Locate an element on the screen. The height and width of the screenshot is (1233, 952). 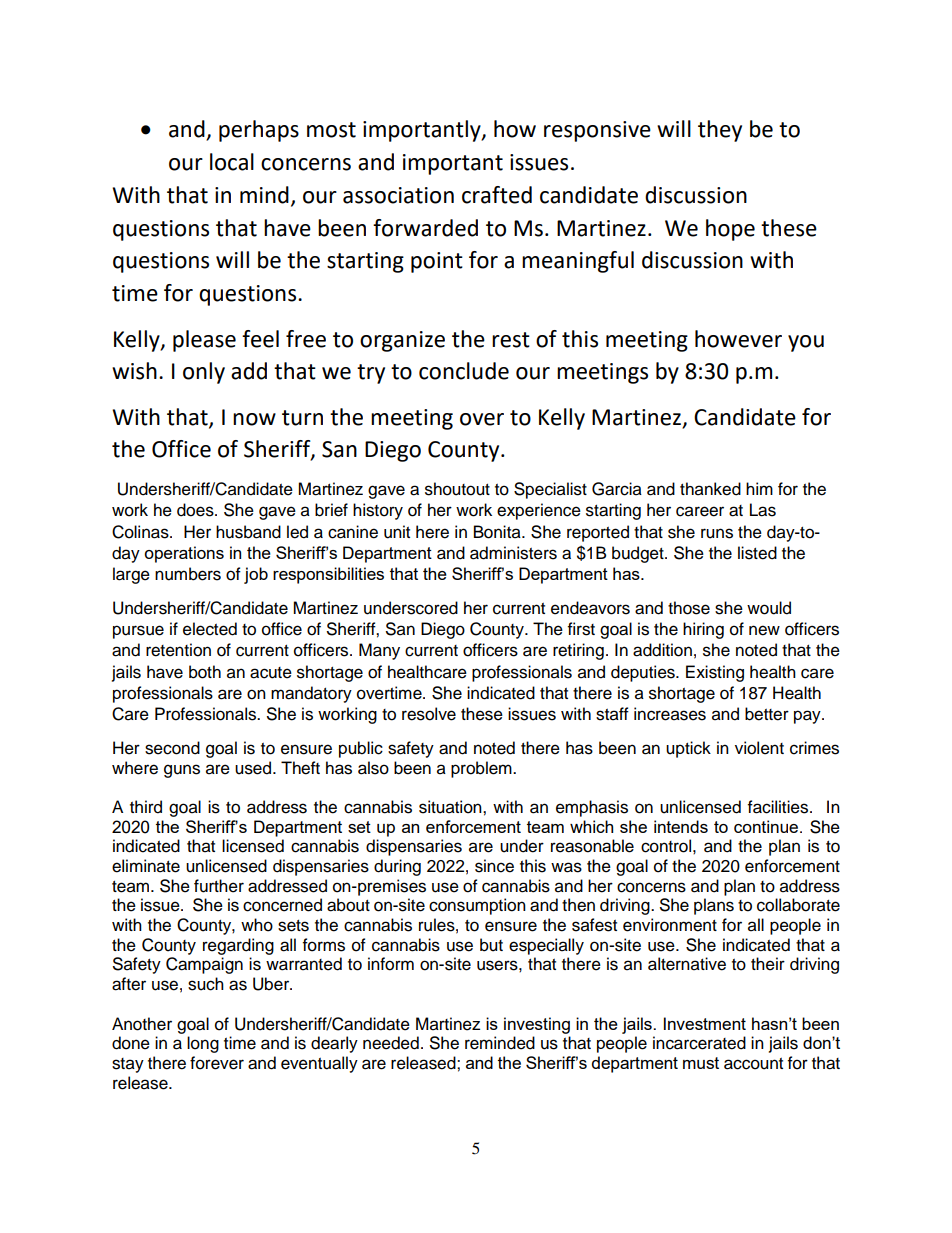
crafted is located at coordinates (497, 195).
